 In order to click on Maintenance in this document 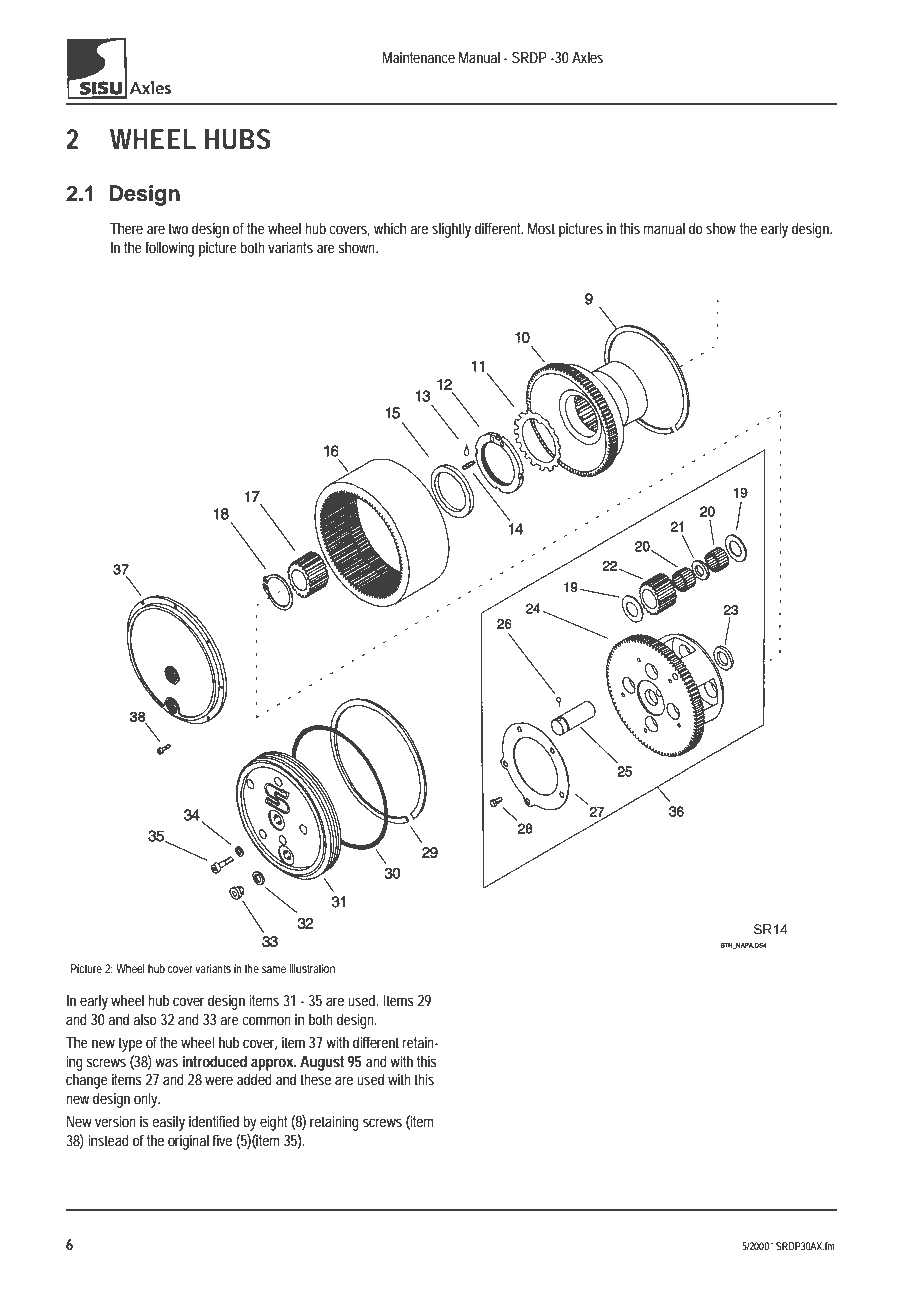, I will do `click(418, 57)`.
